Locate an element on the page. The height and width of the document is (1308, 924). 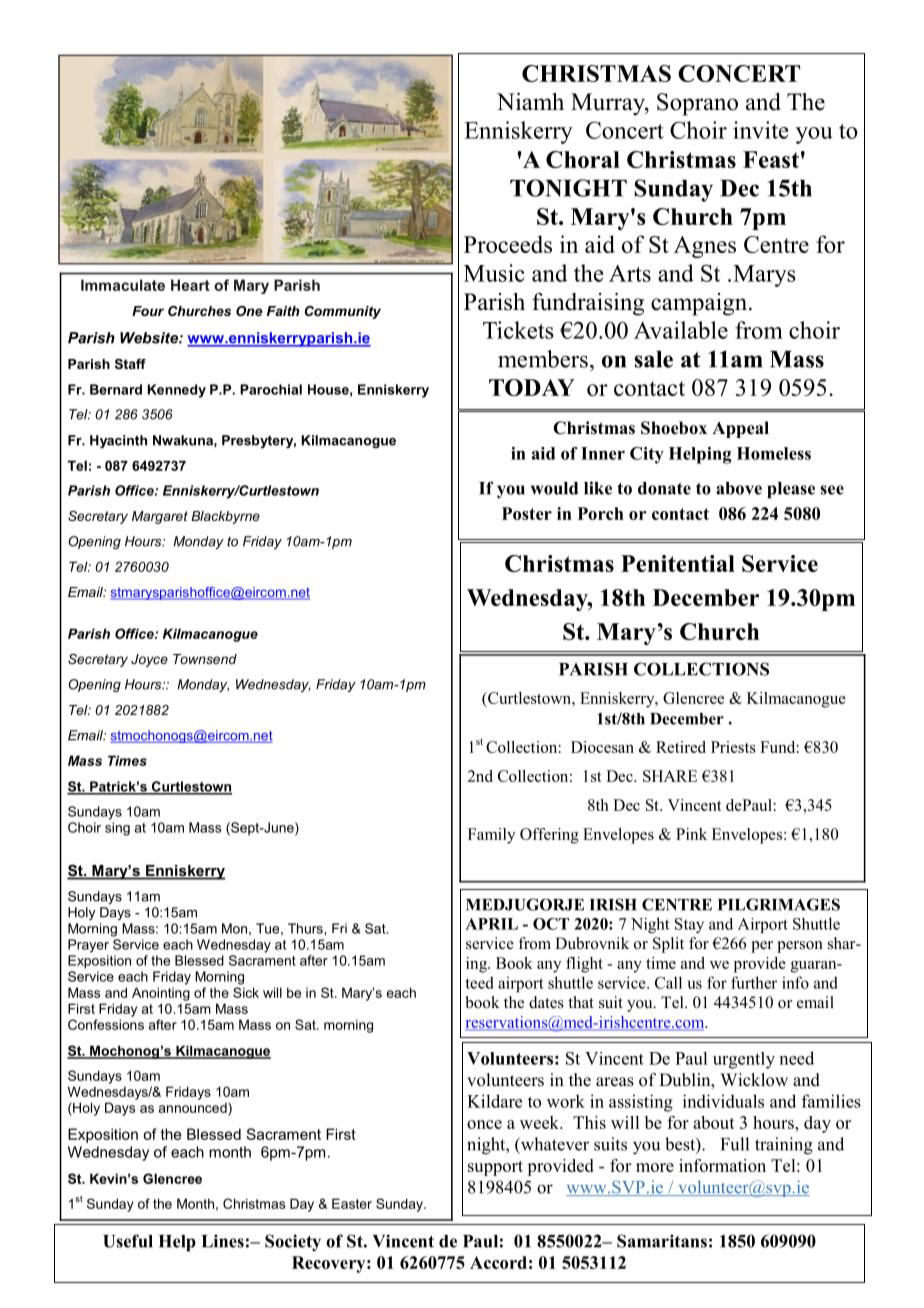
Joyce is located at coordinates (149, 660).
